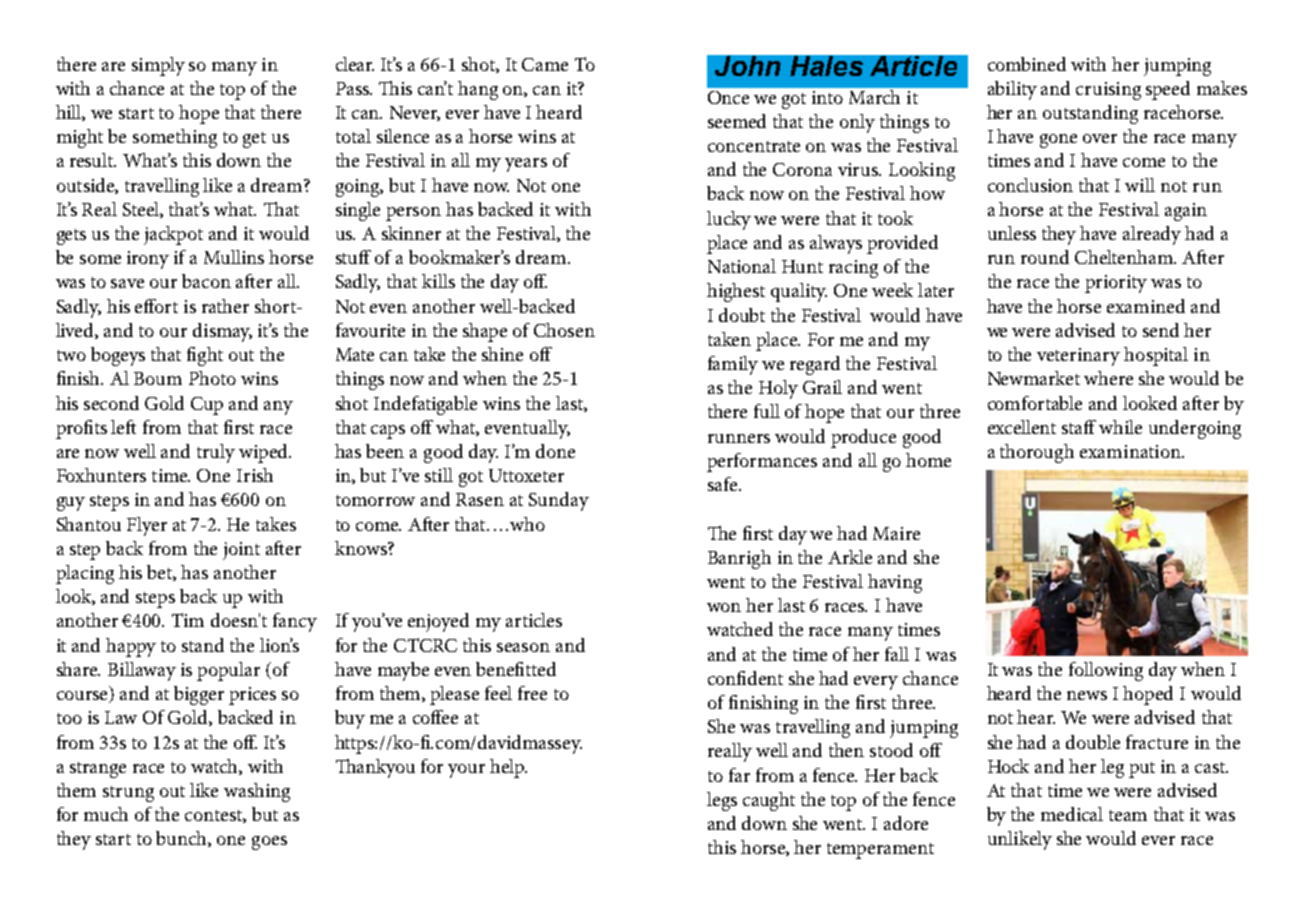  What do you see at coordinates (555, 451) in the screenshot?
I see `done` at bounding box center [555, 451].
